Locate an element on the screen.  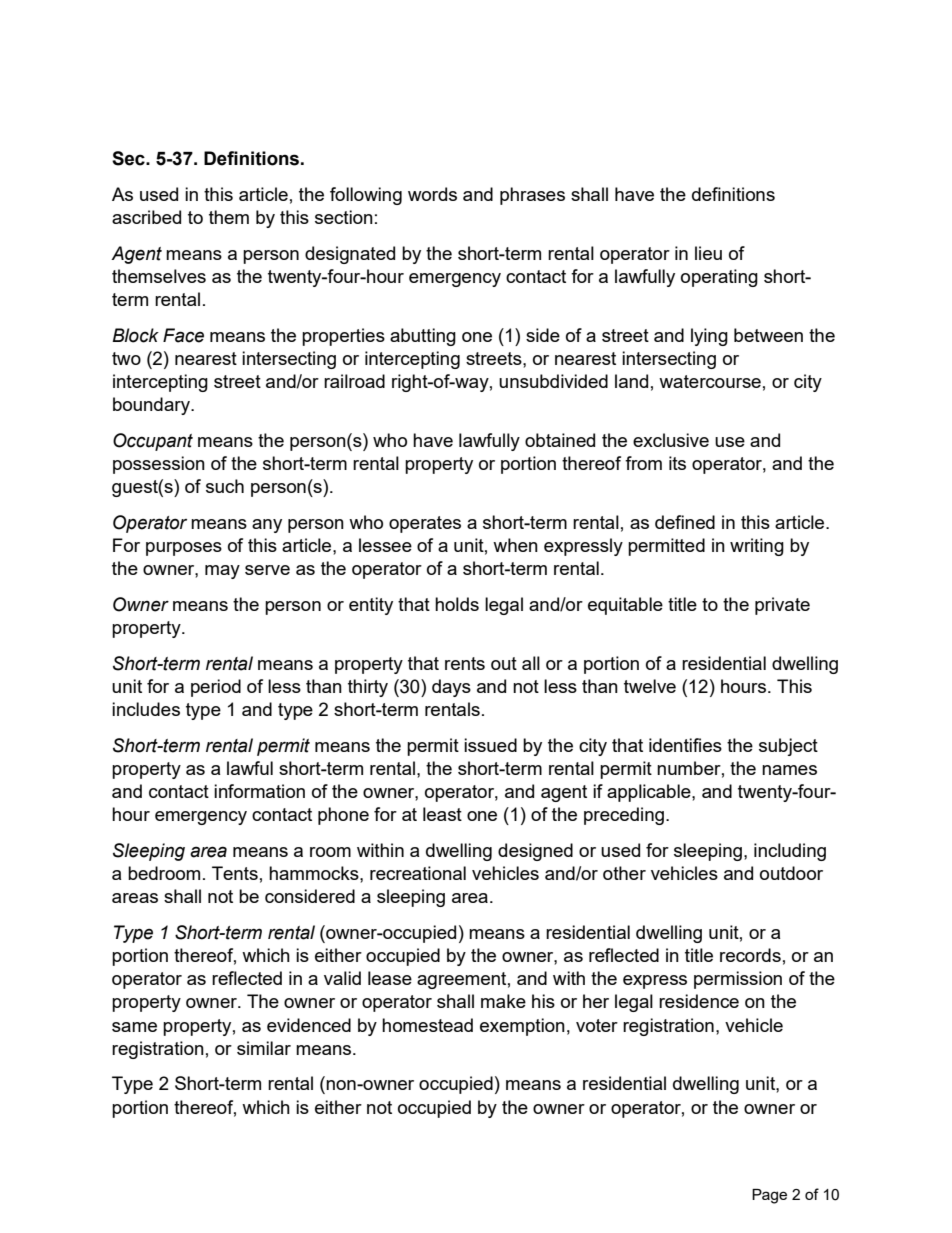
ascribed is located at coordinates (146, 217).
